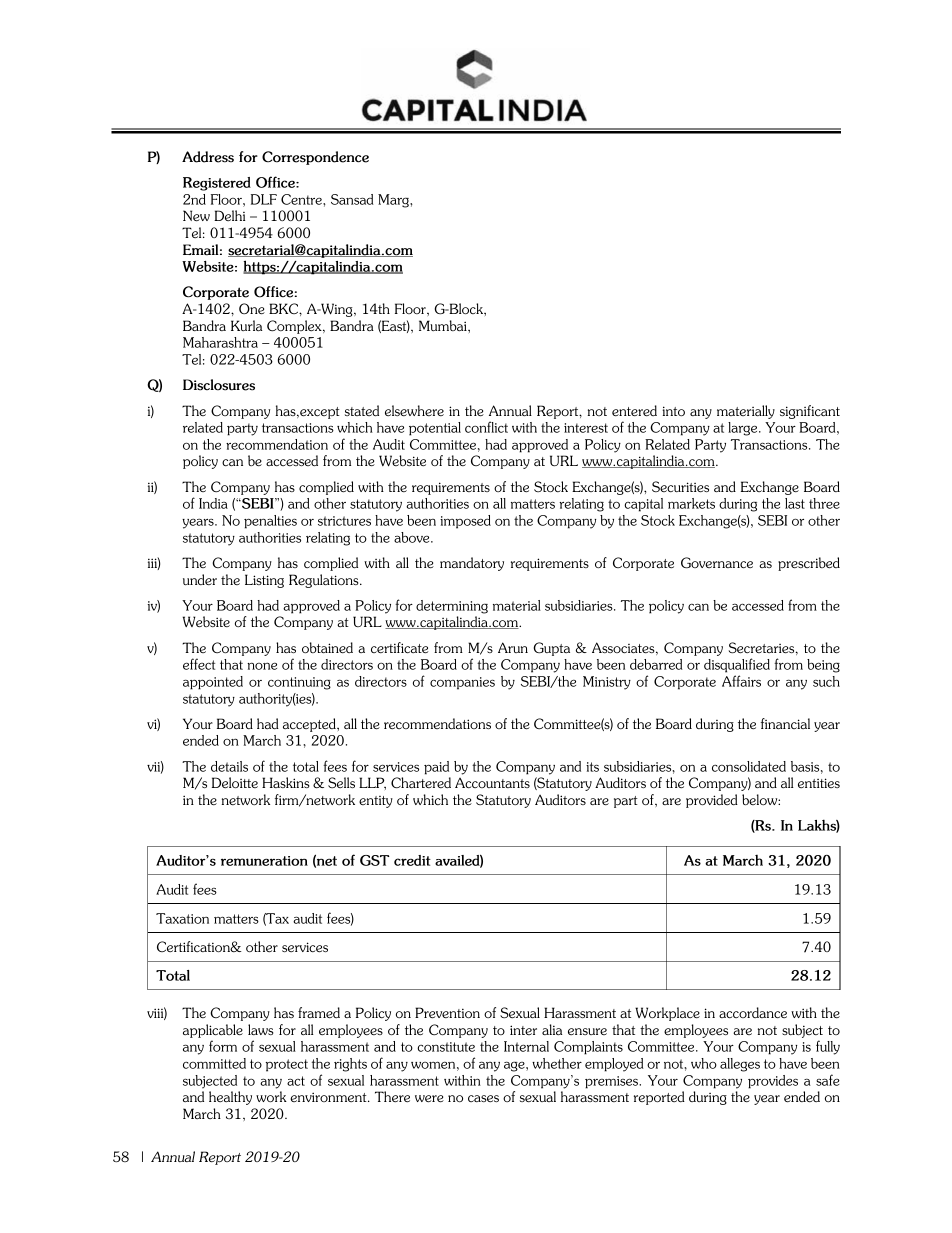 The height and width of the page is (1233, 952). What do you see at coordinates (394, 201) in the page?
I see `Marg` at bounding box center [394, 201].
